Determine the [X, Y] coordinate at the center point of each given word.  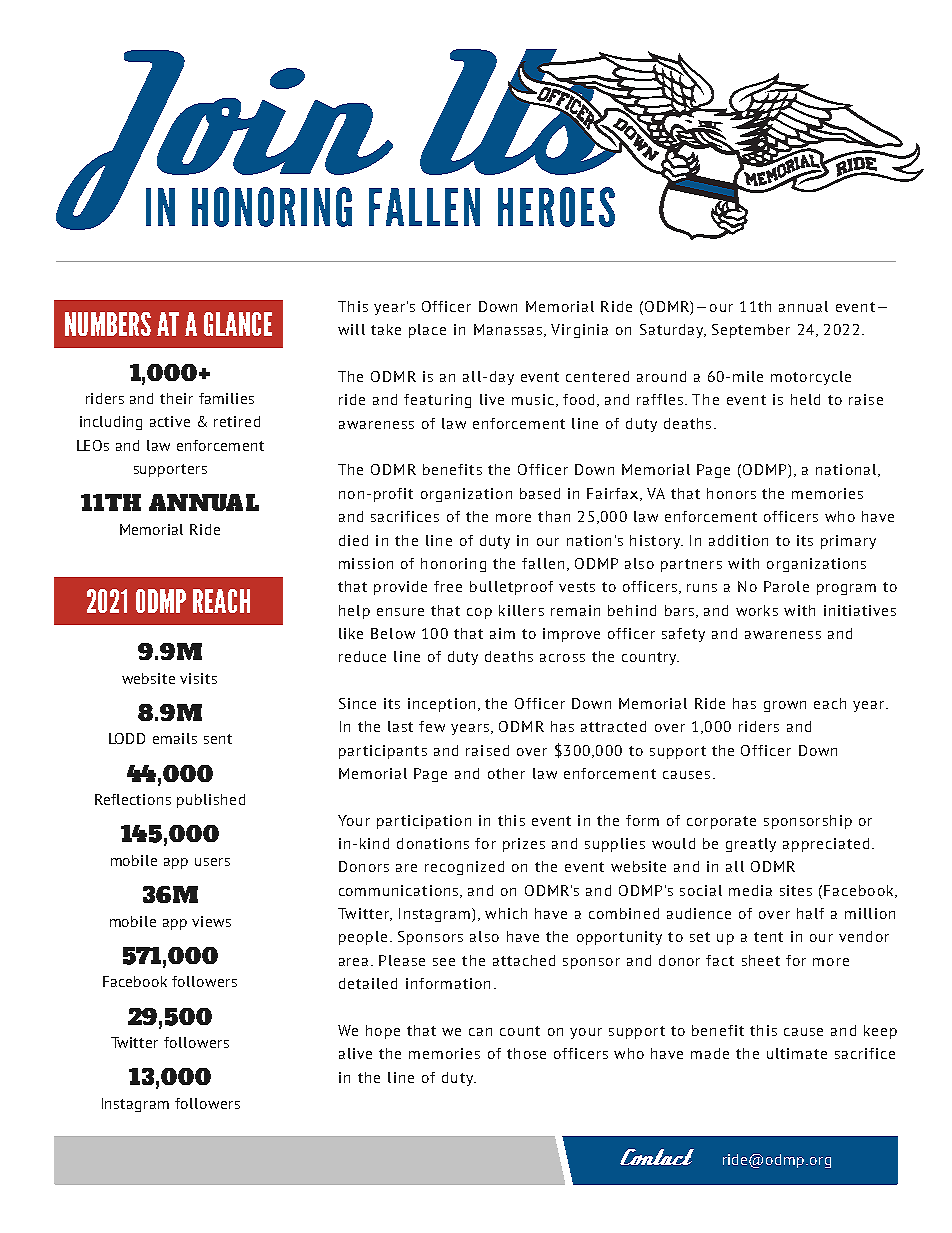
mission [366, 563]
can [480, 1032]
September [751, 331]
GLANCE [238, 324]
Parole [786, 586]
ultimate [797, 1053]
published [211, 801]
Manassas [509, 330]
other [506, 773]
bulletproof [511, 588]
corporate [721, 822]
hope [383, 1032]
